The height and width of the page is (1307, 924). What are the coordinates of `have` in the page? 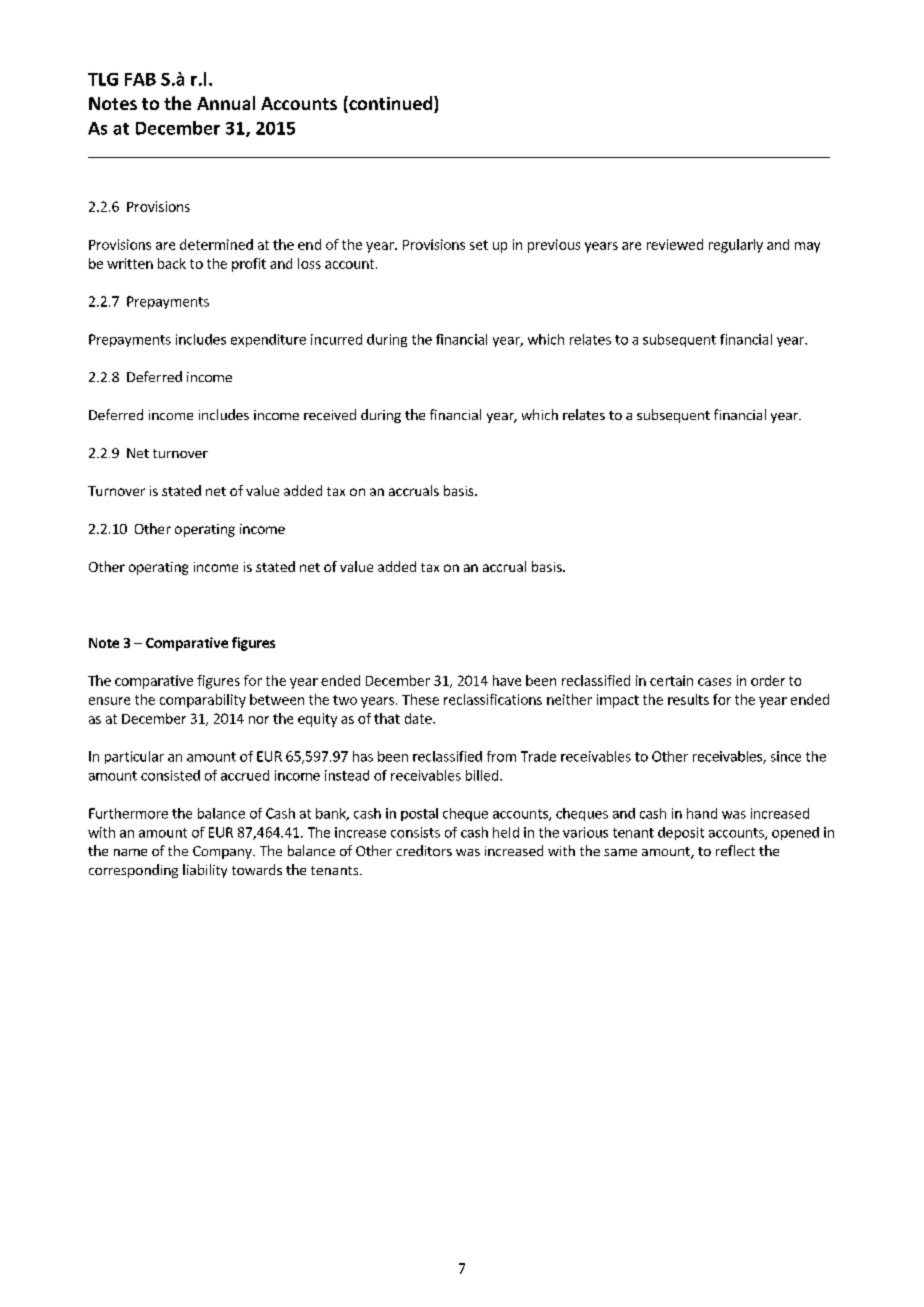 It's located at (507, 680).
